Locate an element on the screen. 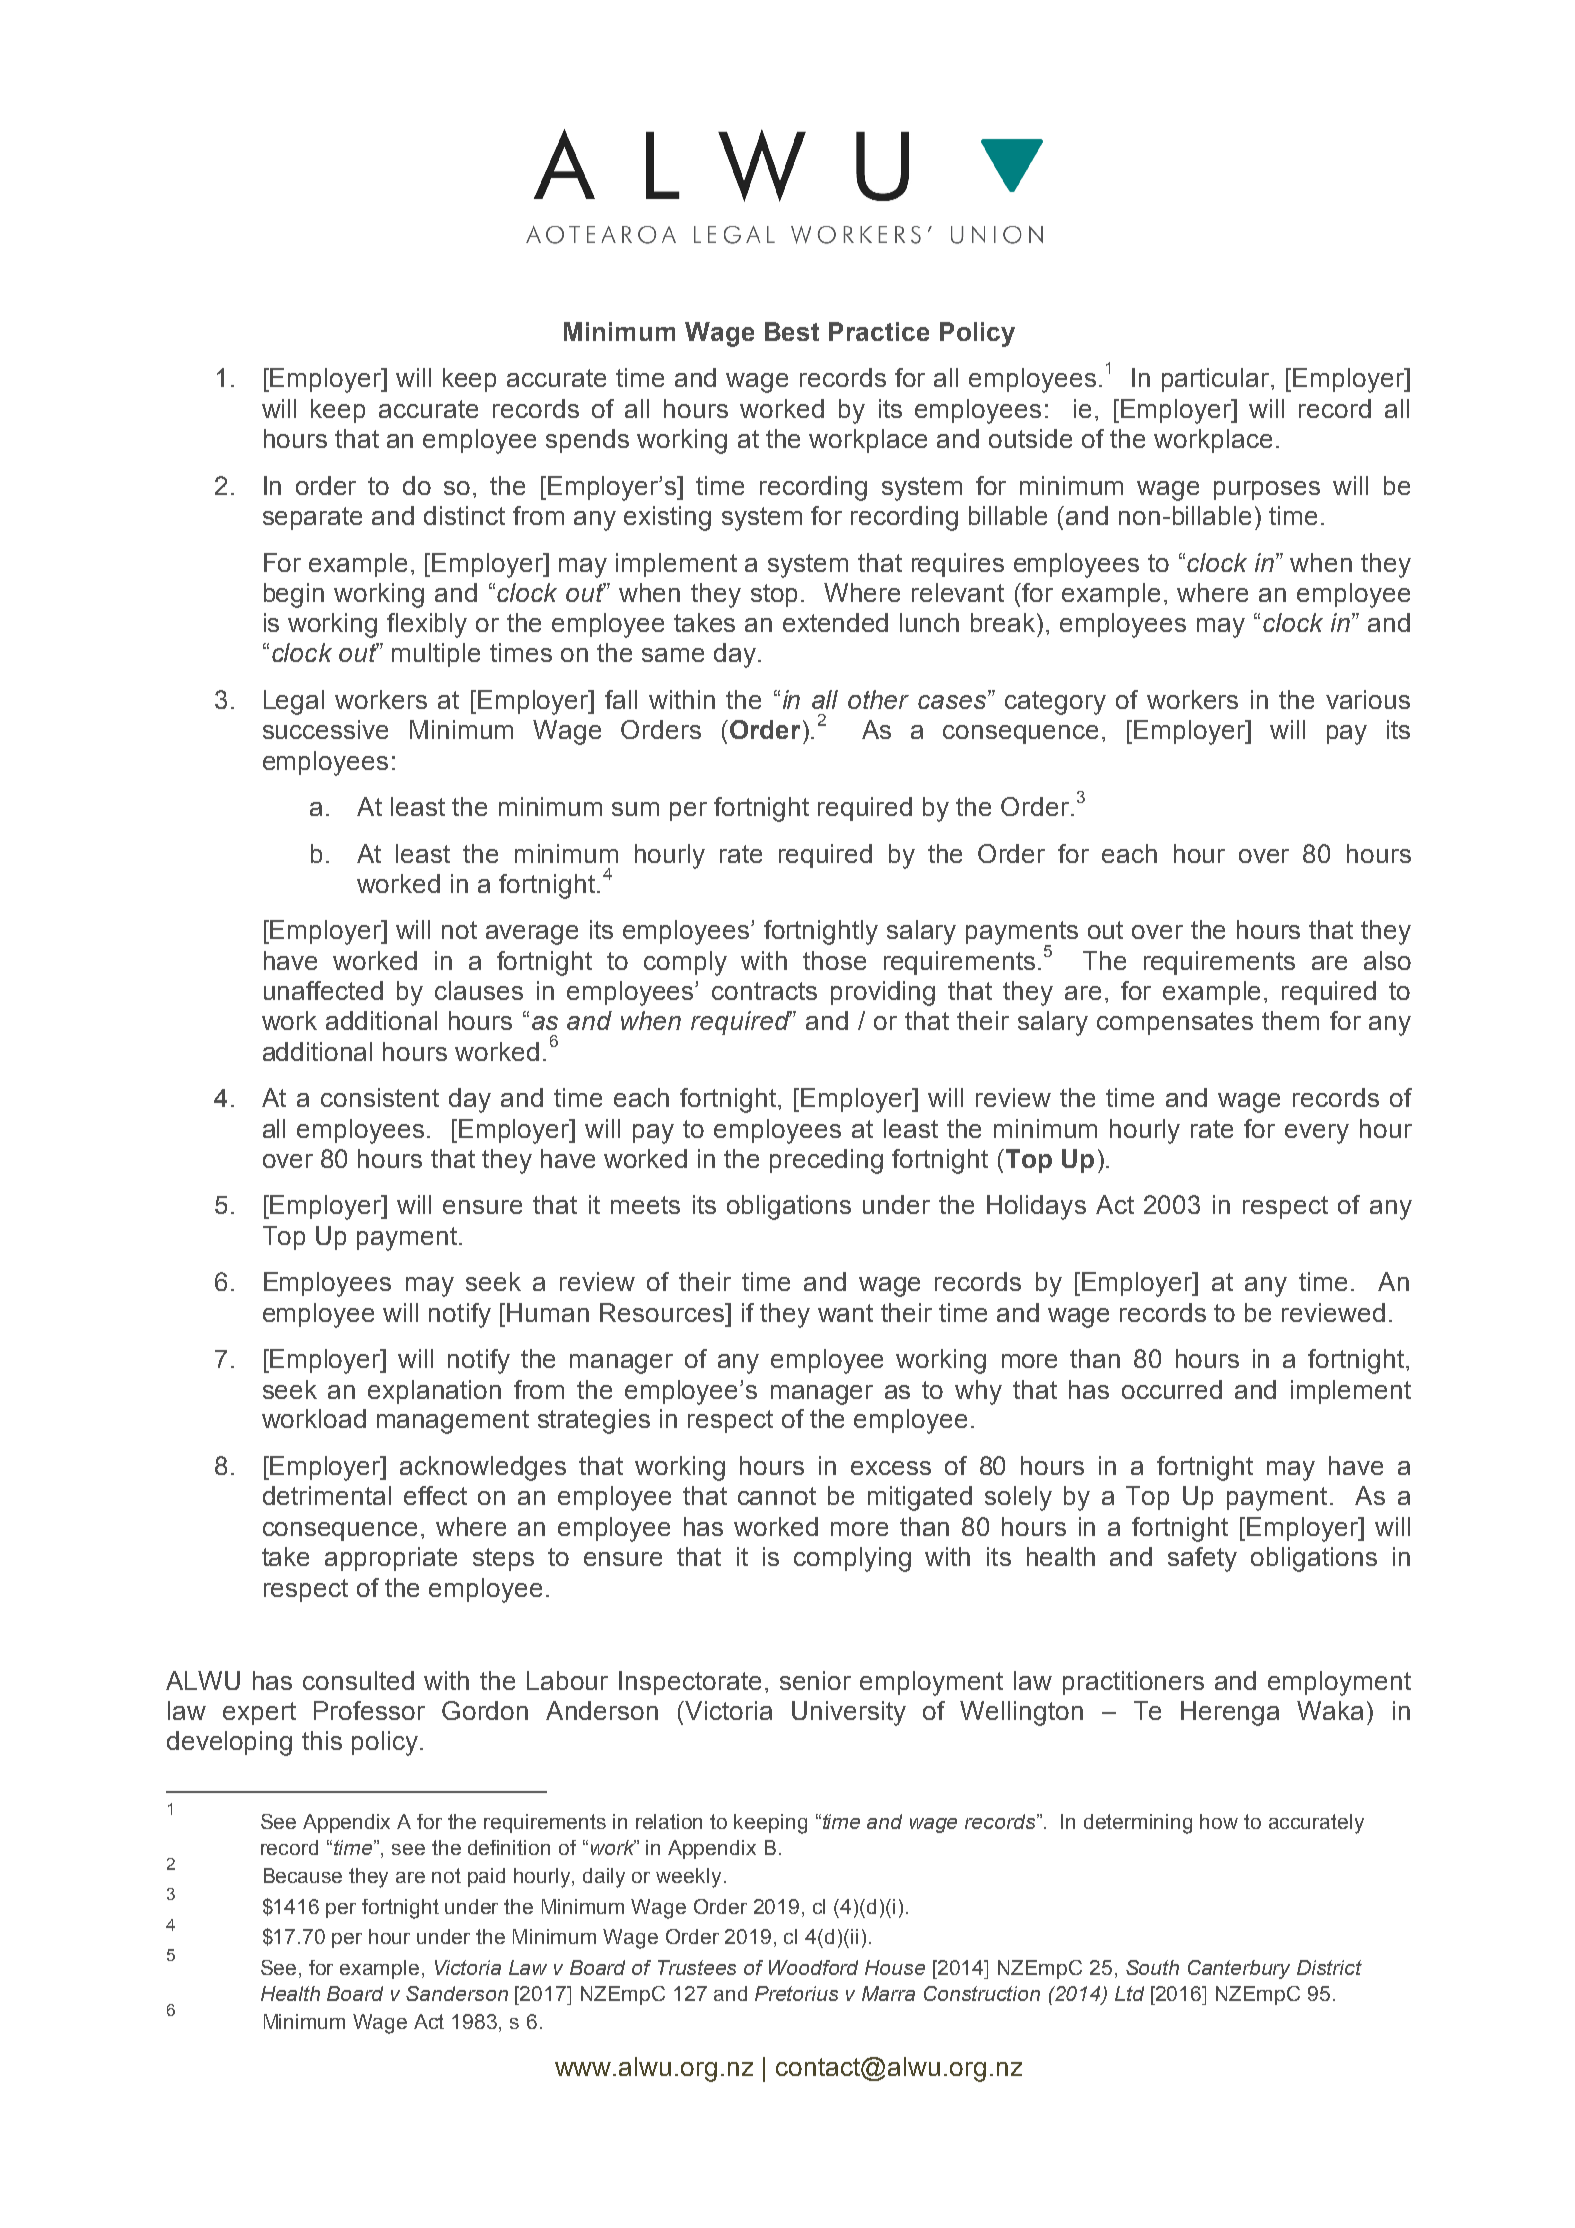 This screenshot has height=2228, width=1575. successive is located at coordinates (325, 729).
